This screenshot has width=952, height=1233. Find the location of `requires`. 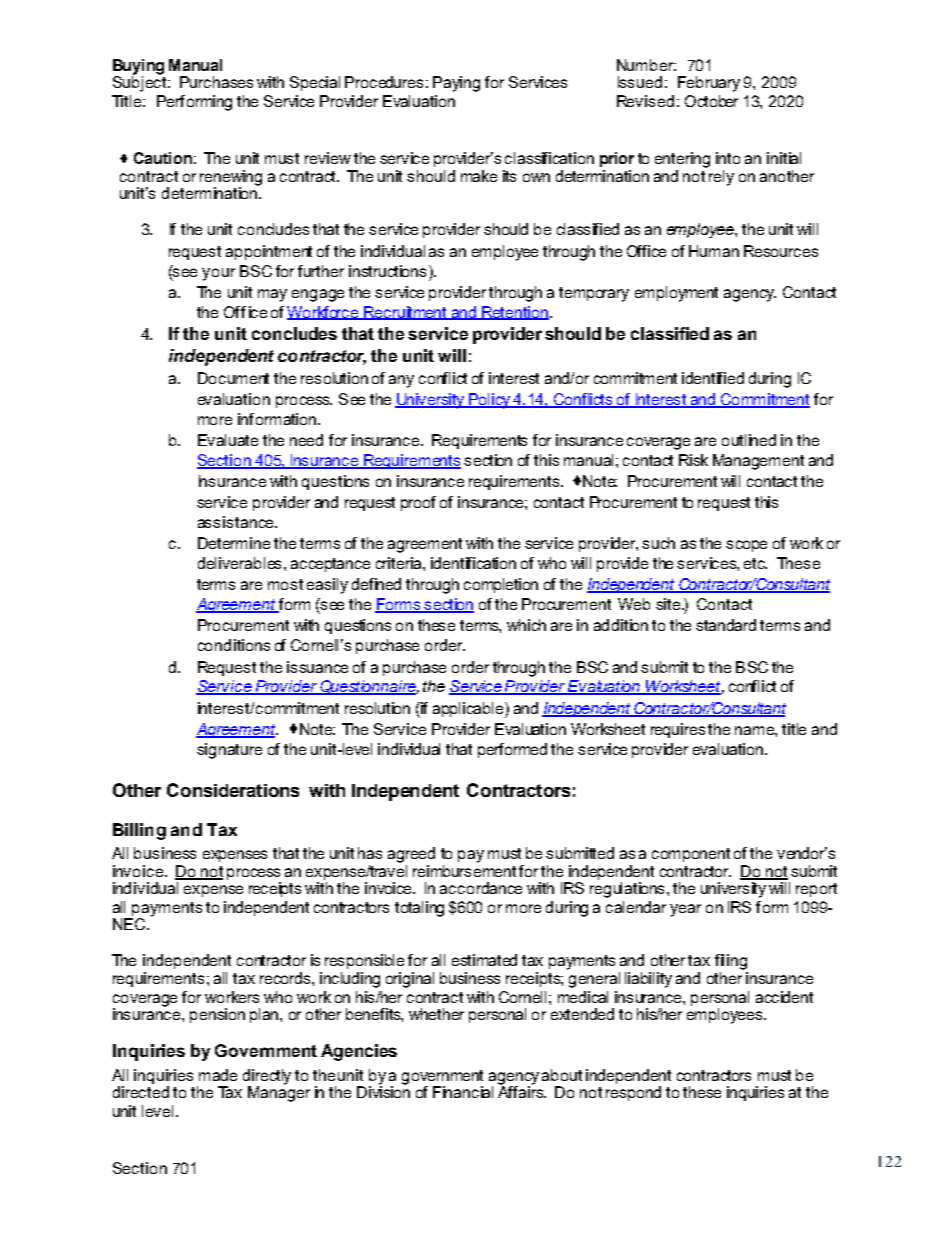

requires is located at coordinates (678, 730).
